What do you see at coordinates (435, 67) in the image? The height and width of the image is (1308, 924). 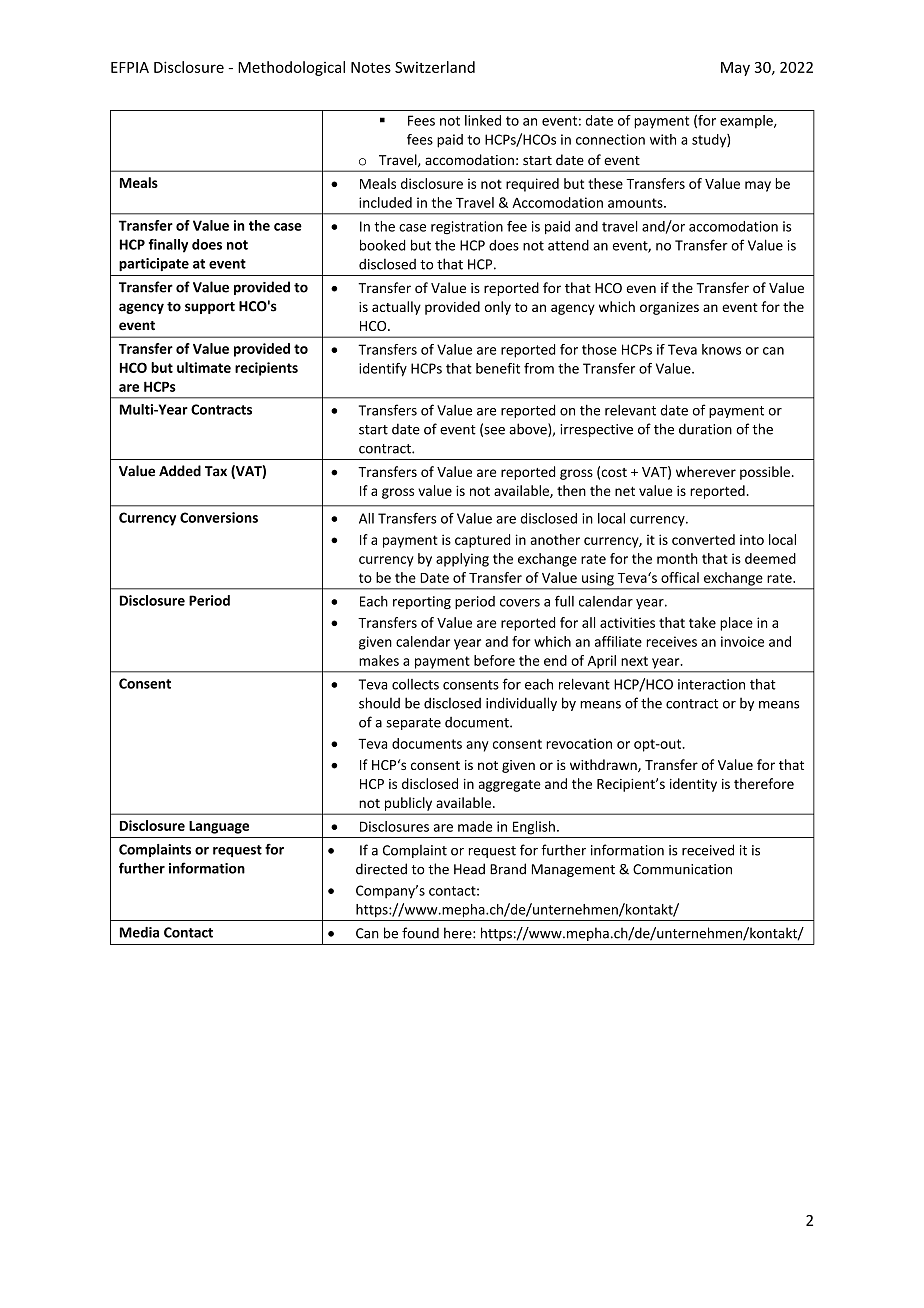 I see `Switzerland` at bounding box center [435, 67].
